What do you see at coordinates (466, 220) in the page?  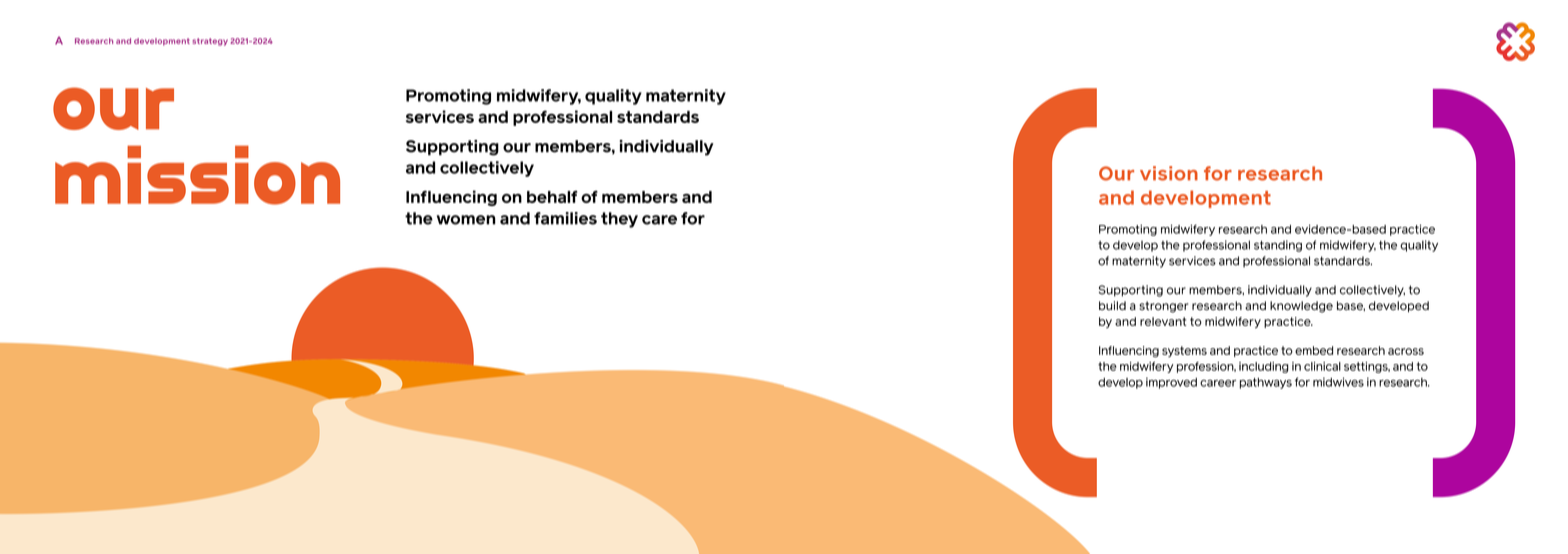 I see `women` at bounding box center [466, 220].
